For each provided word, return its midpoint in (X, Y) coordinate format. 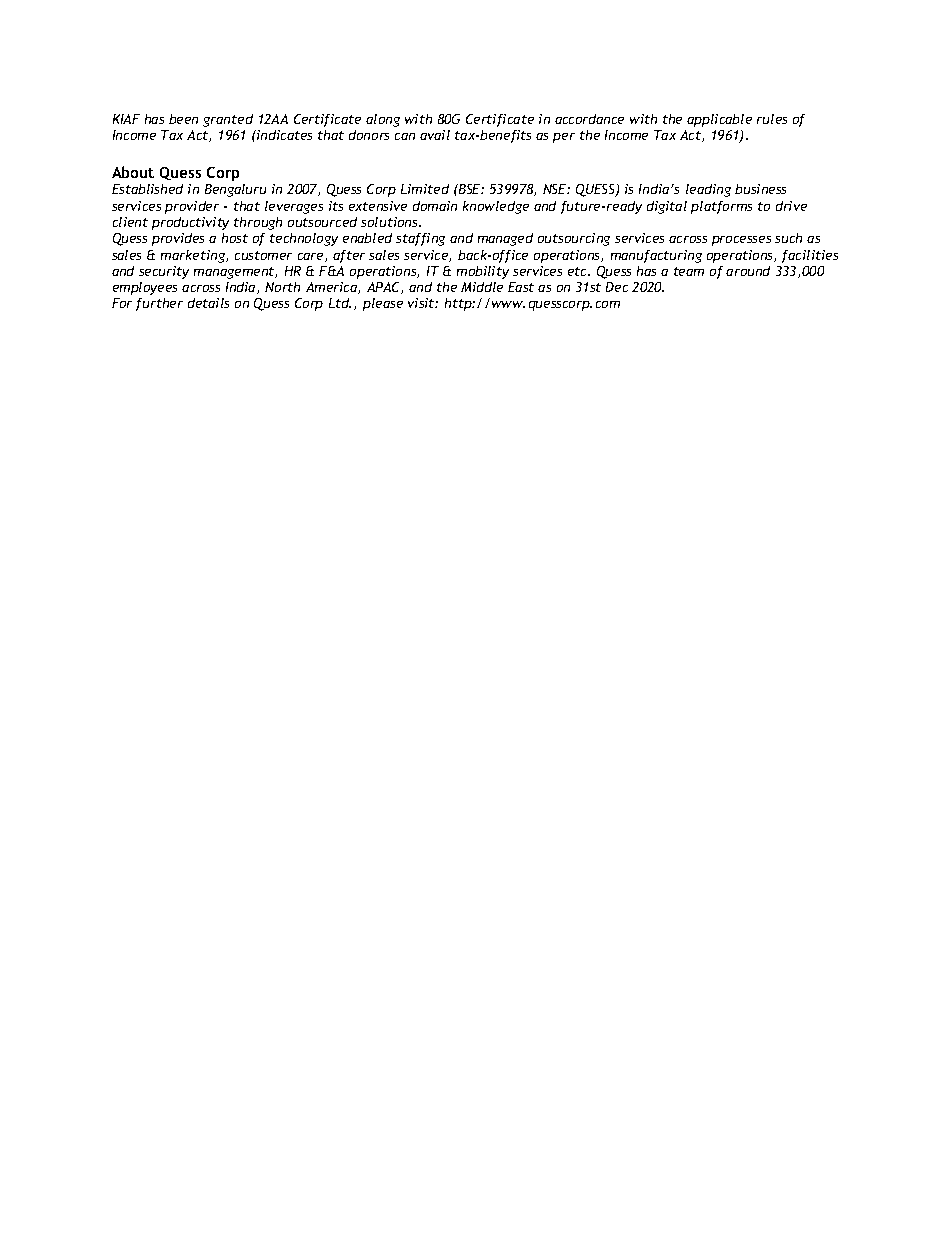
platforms (721, 207)
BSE (470, 189)
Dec (617, 287)
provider (192, 207)
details (208, 303)
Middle (482, 287)
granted (228, 120)
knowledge (496, 207)
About (133, 172)
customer (263, 255)
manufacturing (656, 256)
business (760, 189)
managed (505, 239)
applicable (719, 120)
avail (435, 135)
